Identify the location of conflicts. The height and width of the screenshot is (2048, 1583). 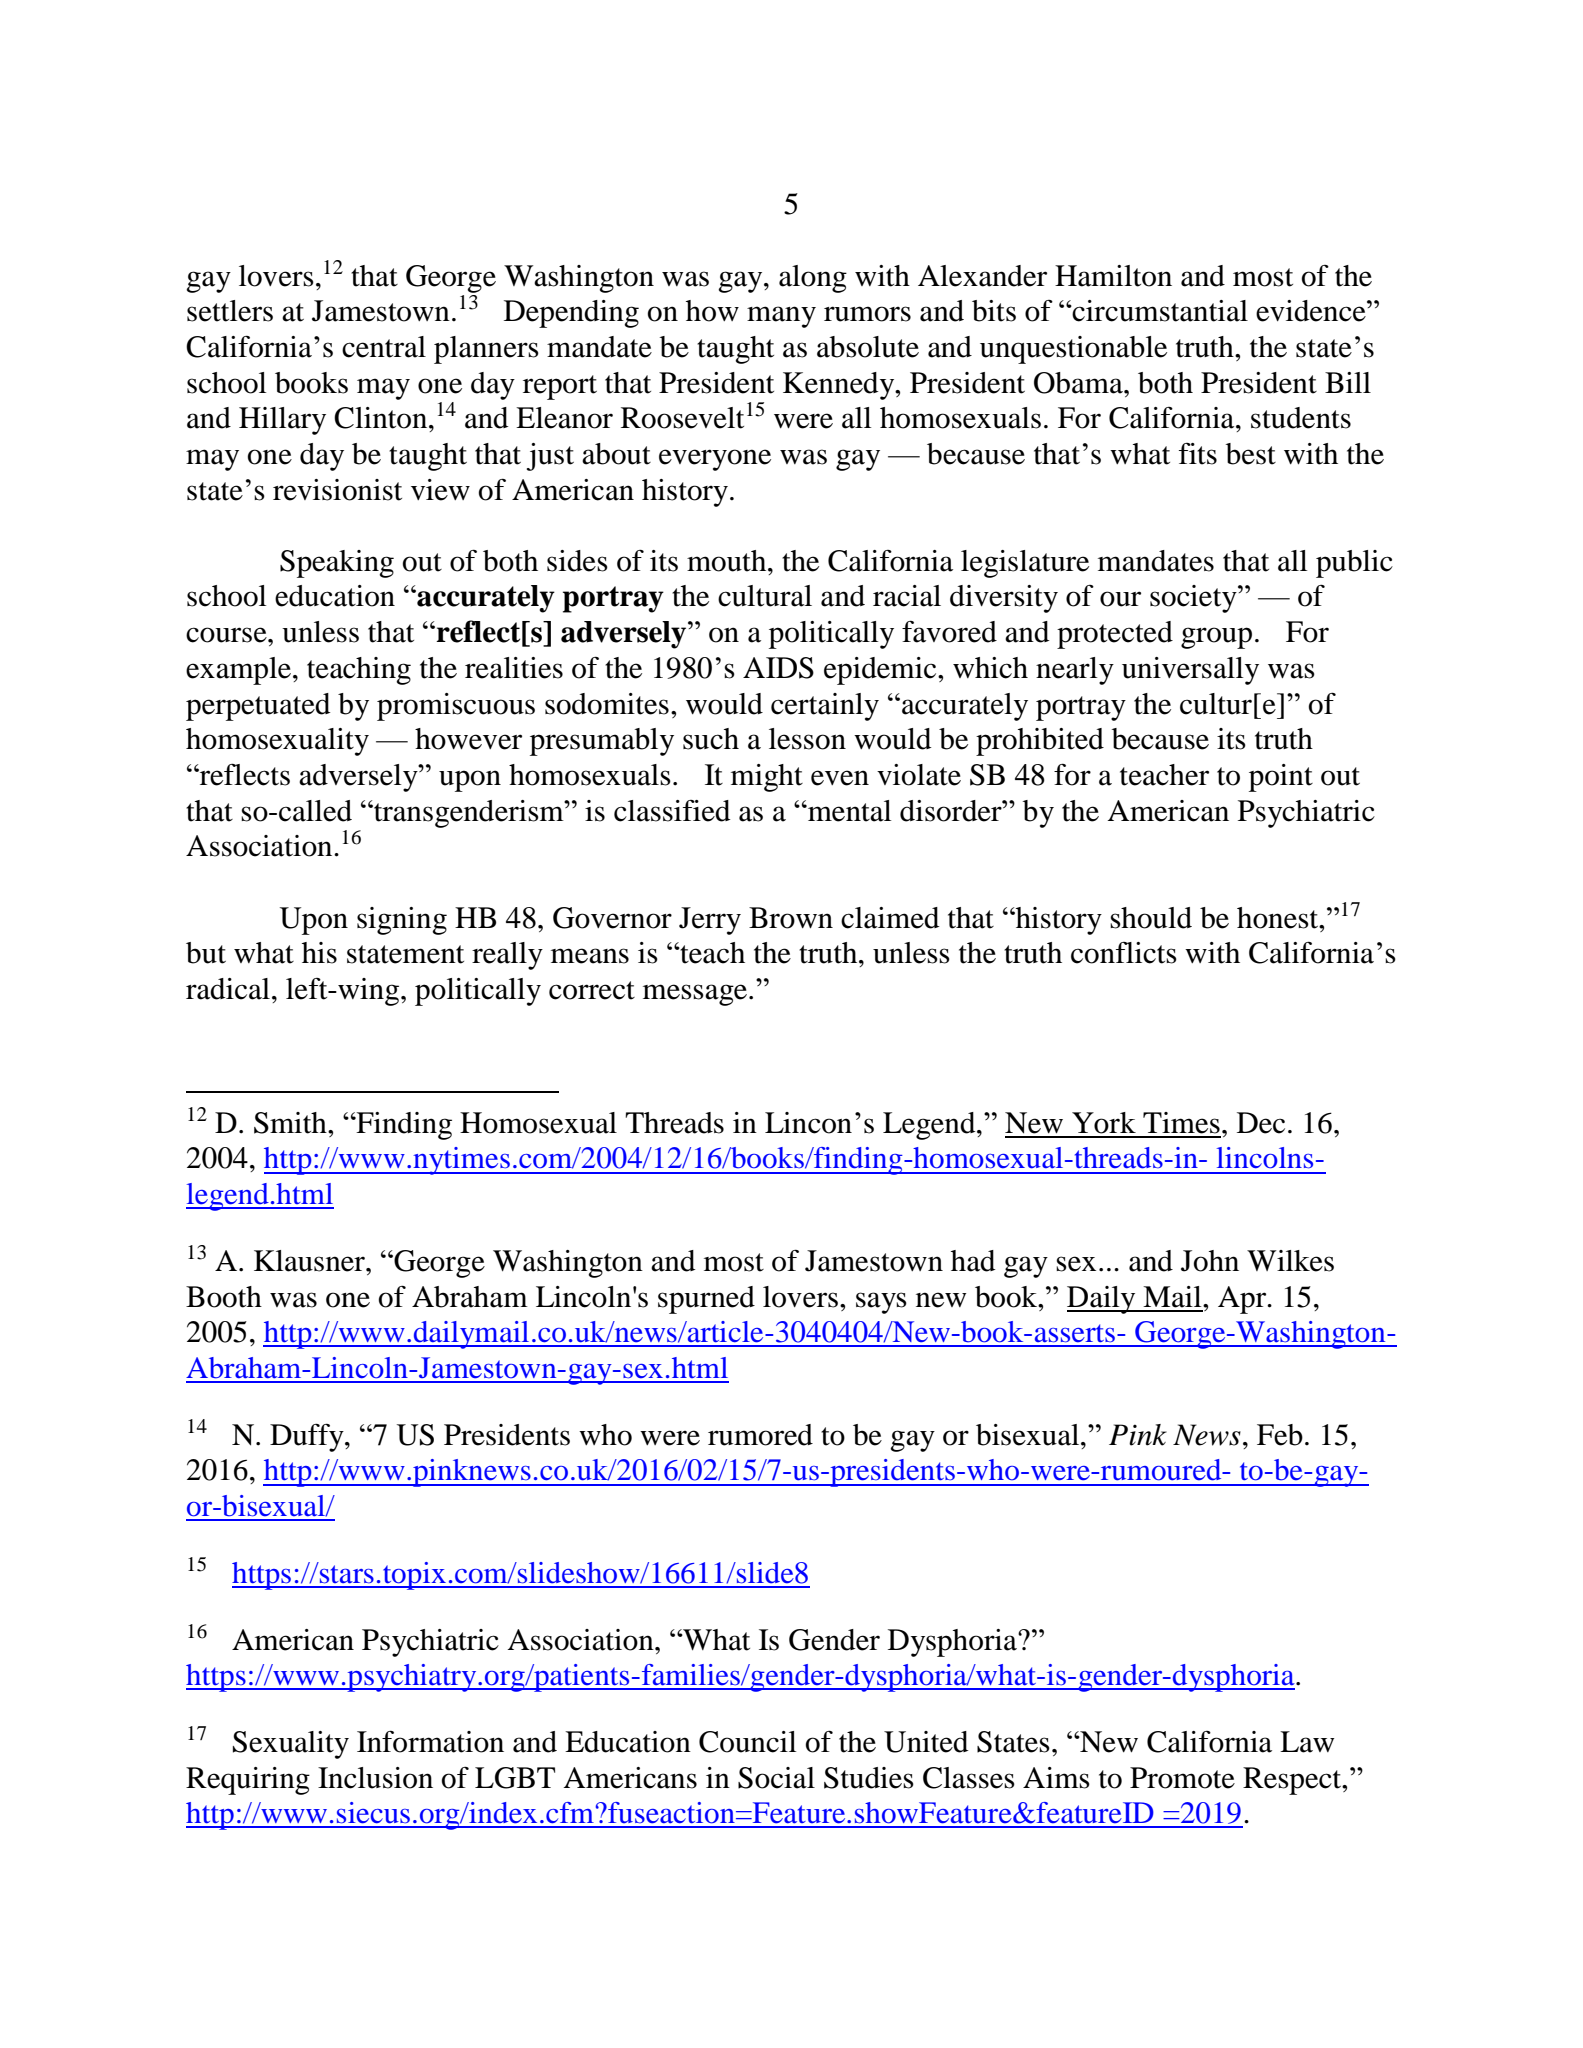
(1124, 953).
